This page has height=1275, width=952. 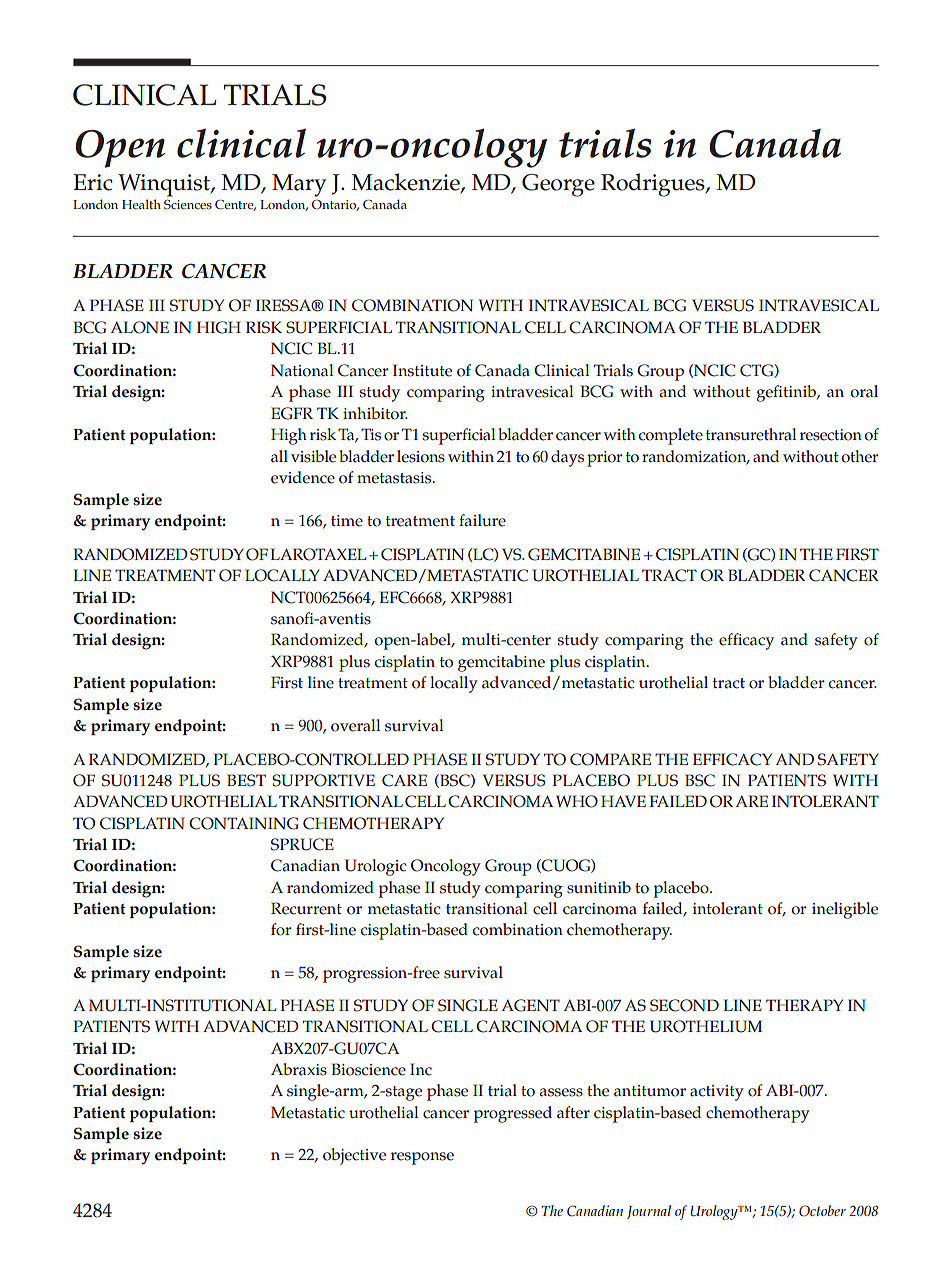 What do you see at coordinates (355, 725) in the page?
I see `overall` at bounding box center [355, 725].
